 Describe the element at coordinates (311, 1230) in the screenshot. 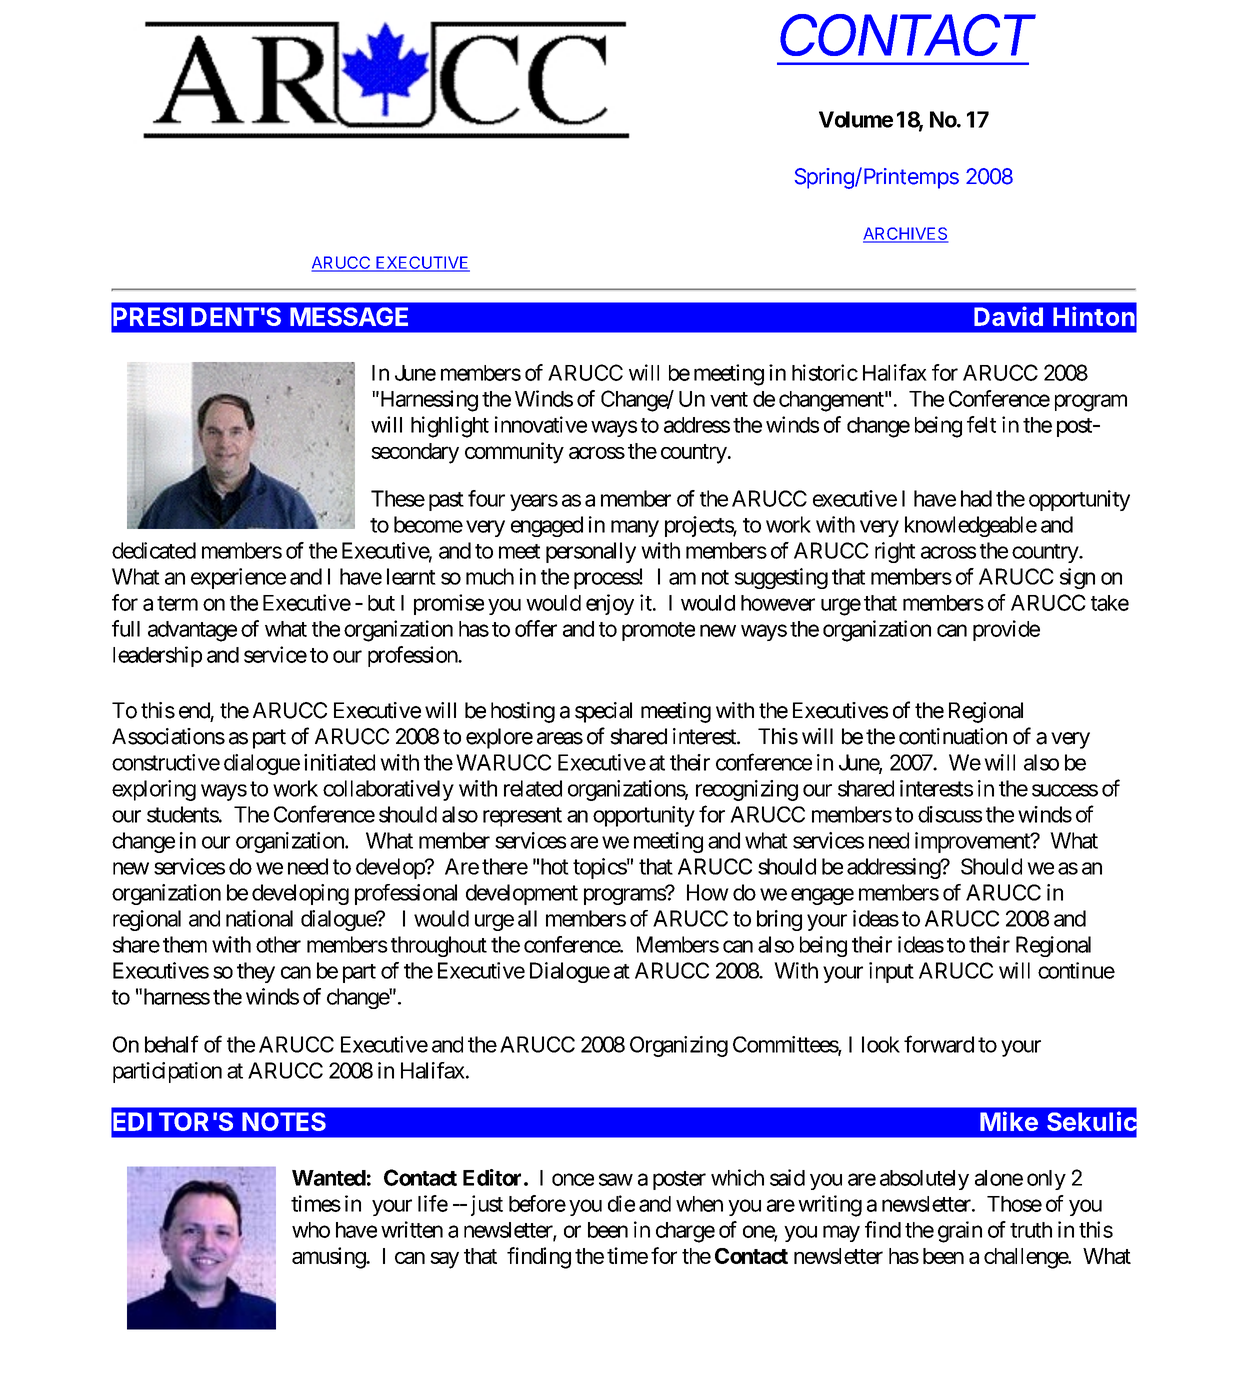

I see `who` at that location.
